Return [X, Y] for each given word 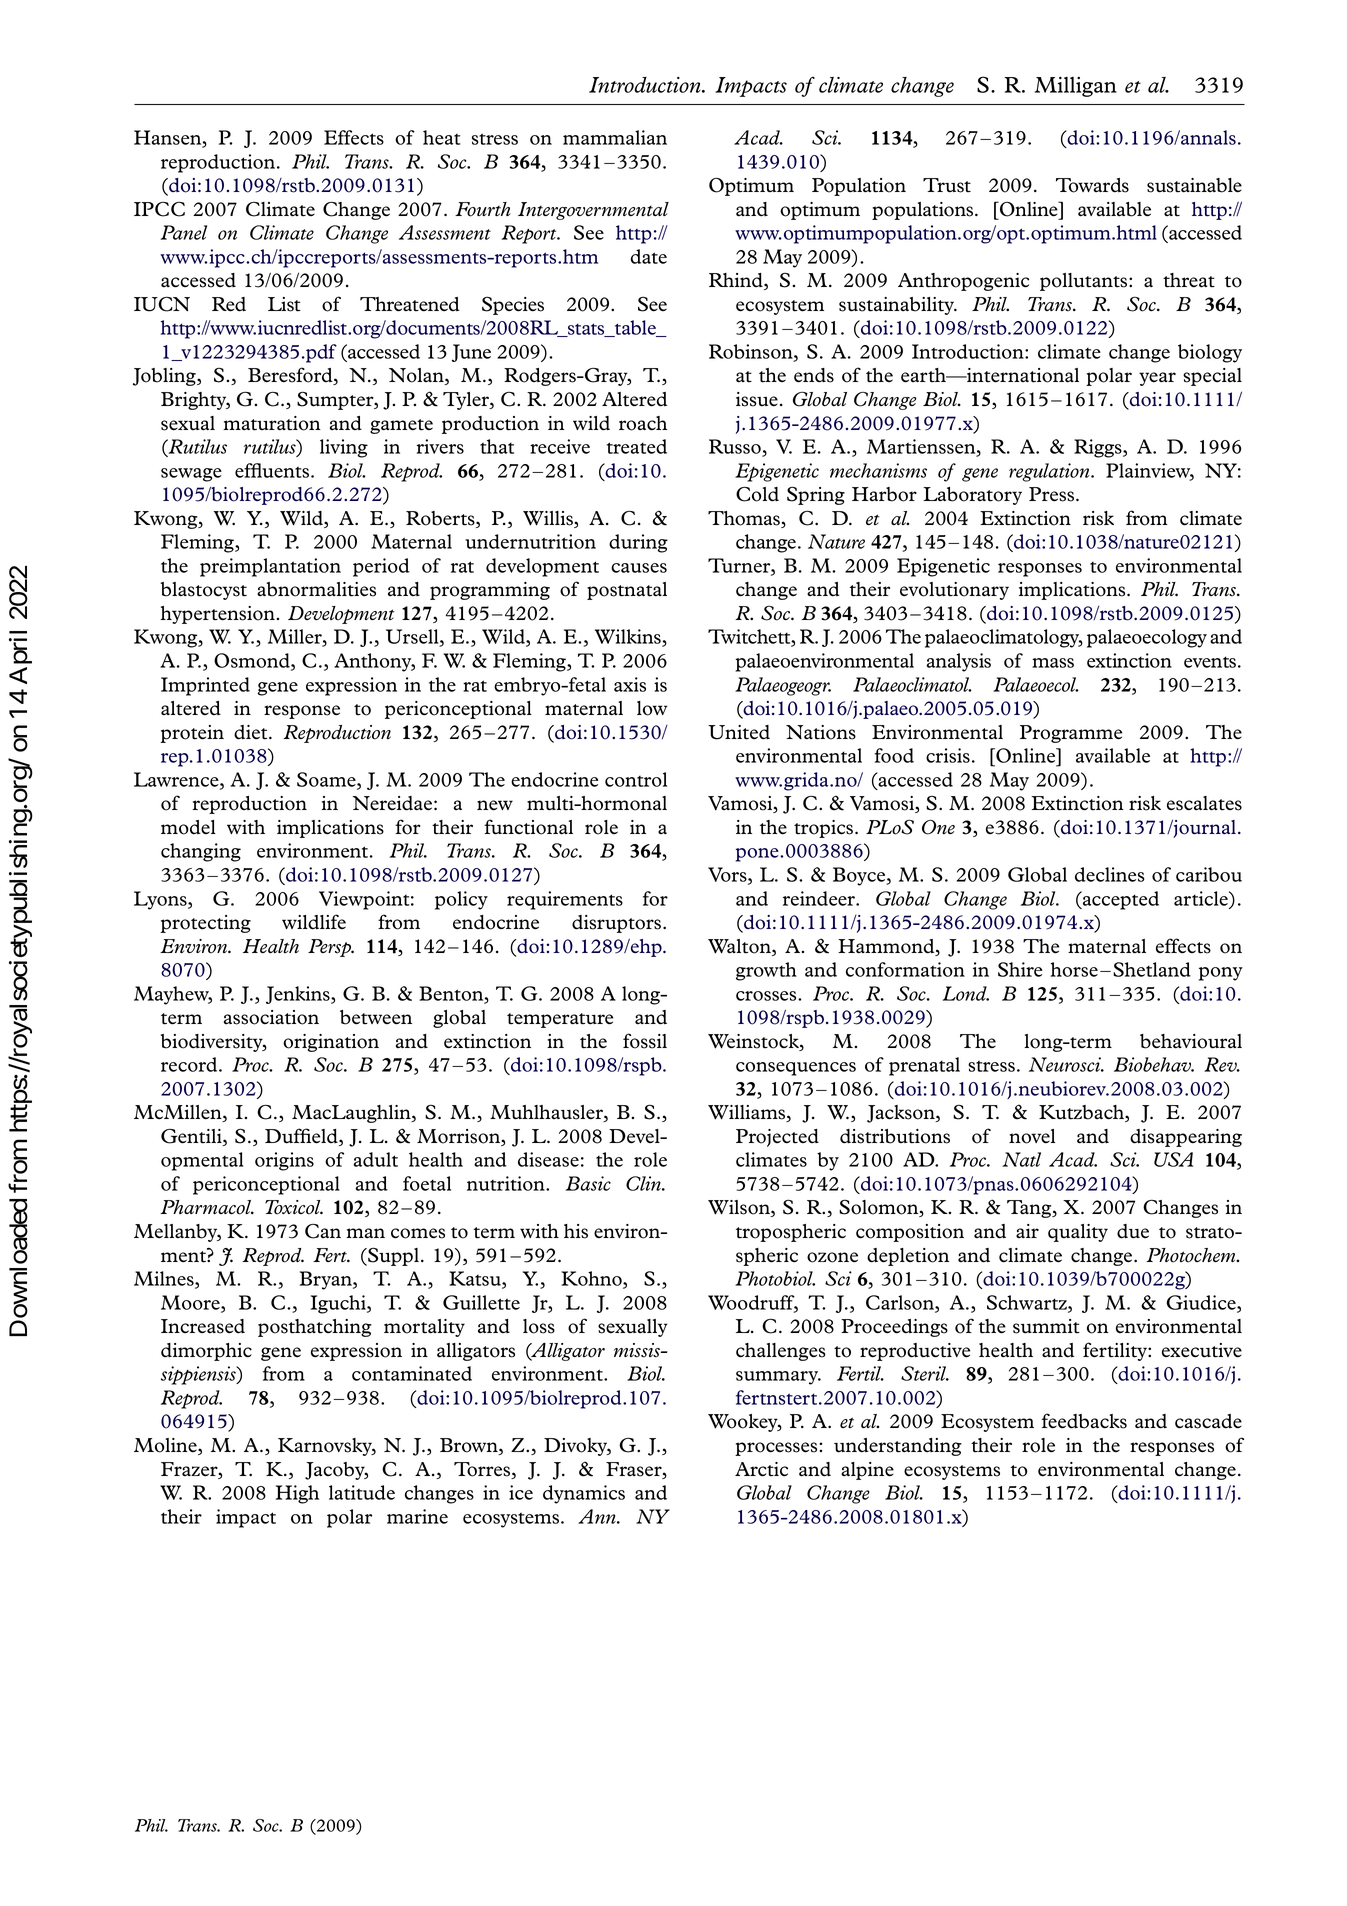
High [297, 1494]
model [188, 827]
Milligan [1076, 87]
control [636, 779]
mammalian [615, 137]
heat [441, 137]
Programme [1071, 734]
